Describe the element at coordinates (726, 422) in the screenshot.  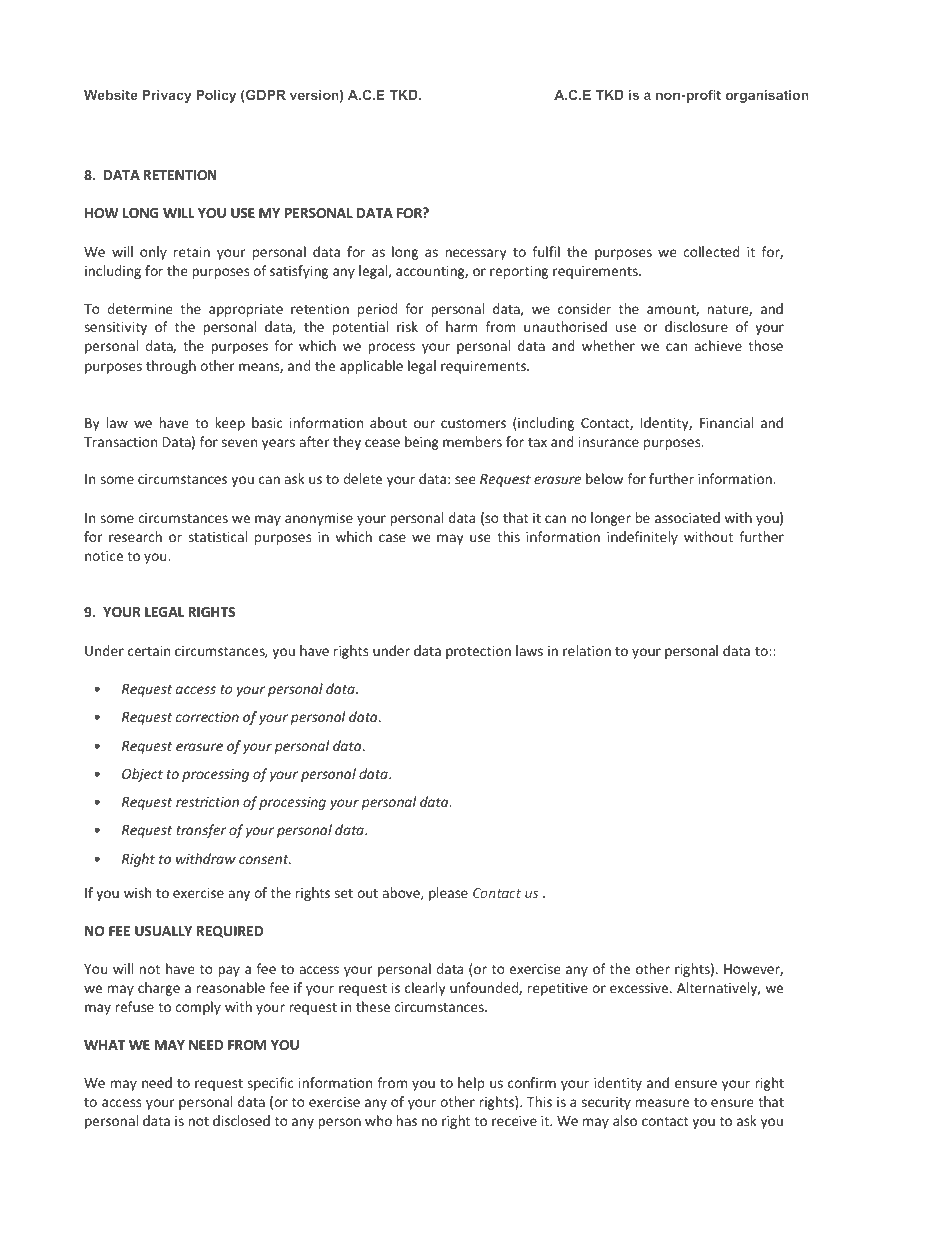
I see `Financial` at that location.
